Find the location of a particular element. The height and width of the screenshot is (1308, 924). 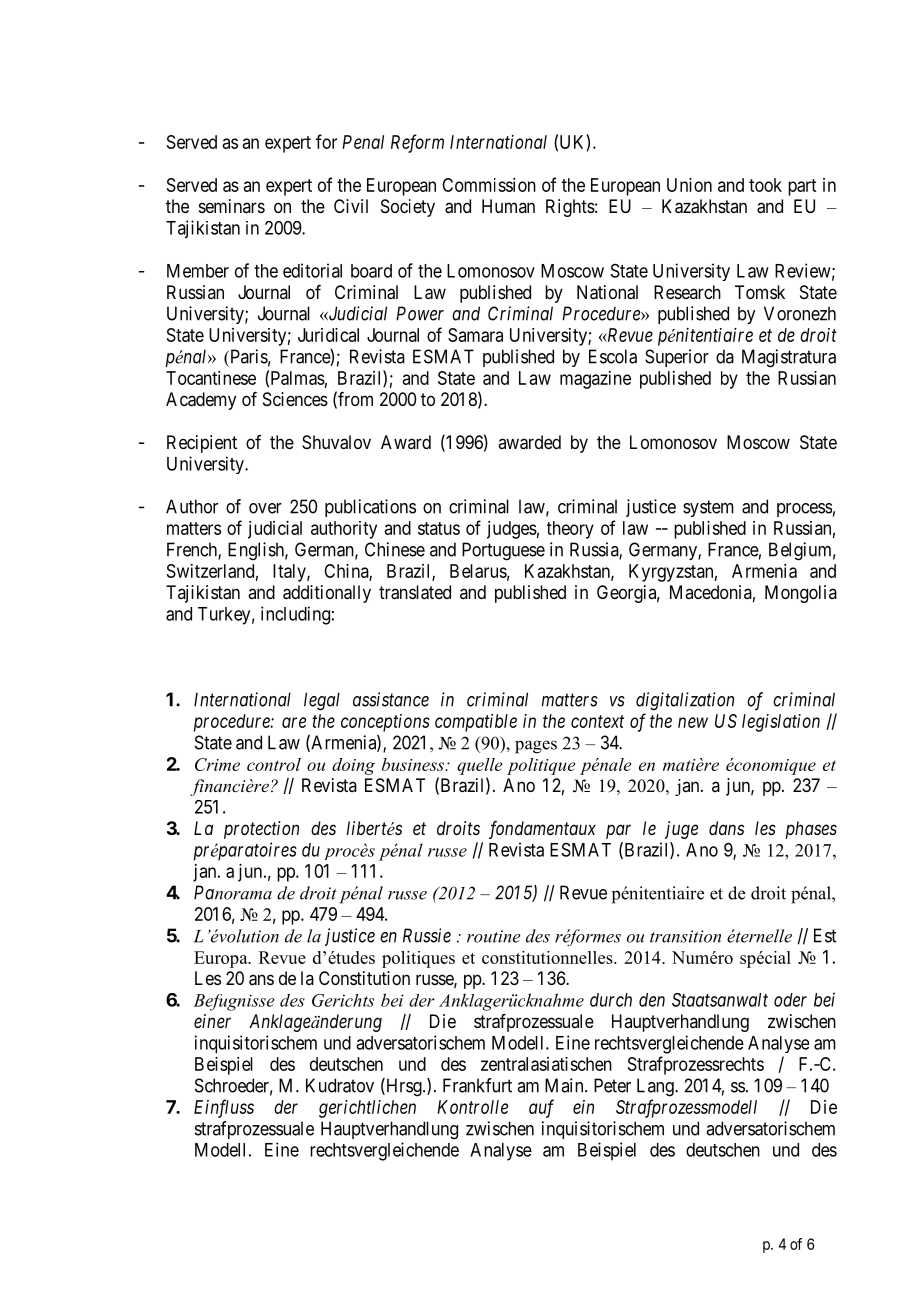

protection is located at coordinates (261, 830).
